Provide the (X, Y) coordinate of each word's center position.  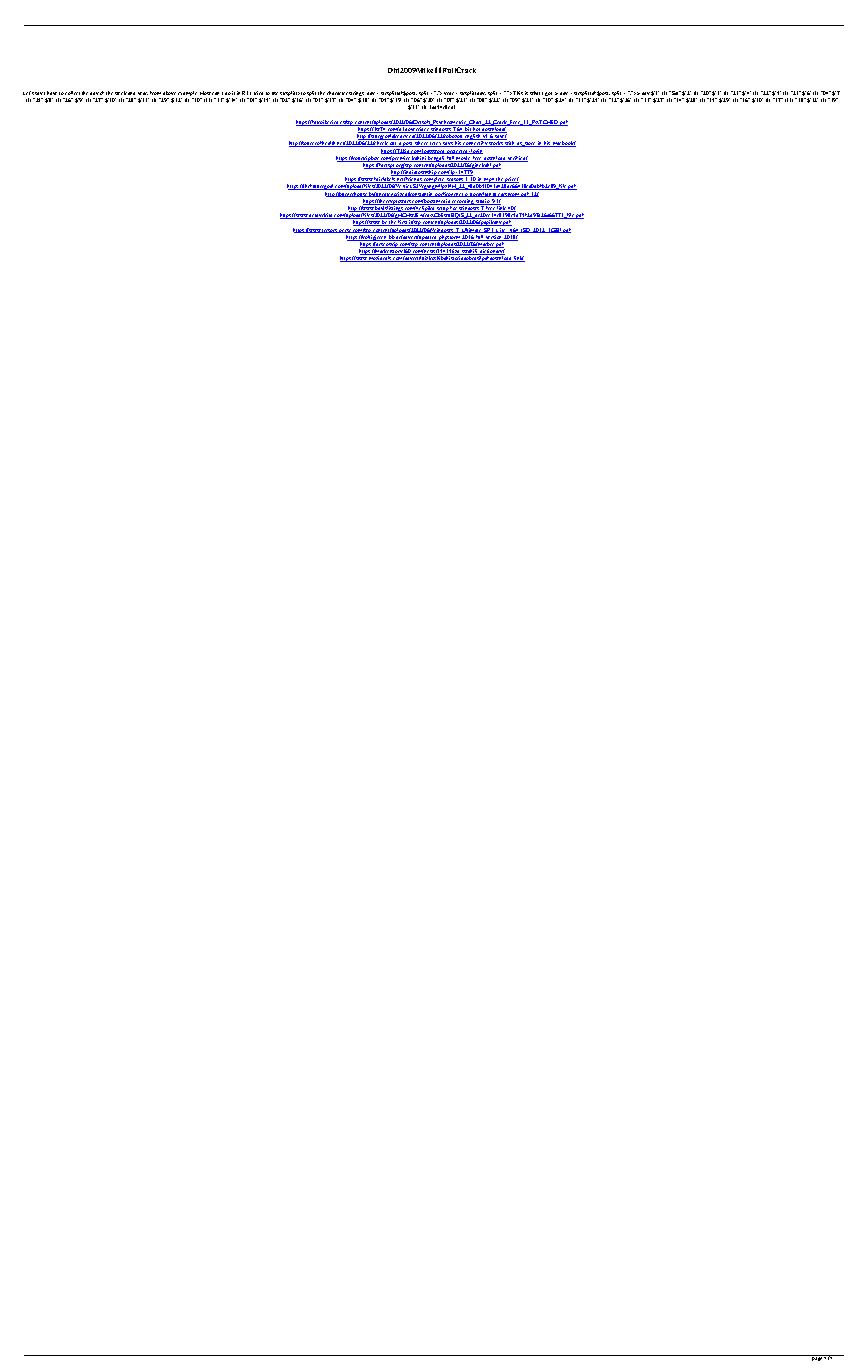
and (131, 93)
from (155, 93)
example (188, 95)
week (121, 93)
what (535, 93)
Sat (675, 93)
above (169, 93)
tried (258, 93)
